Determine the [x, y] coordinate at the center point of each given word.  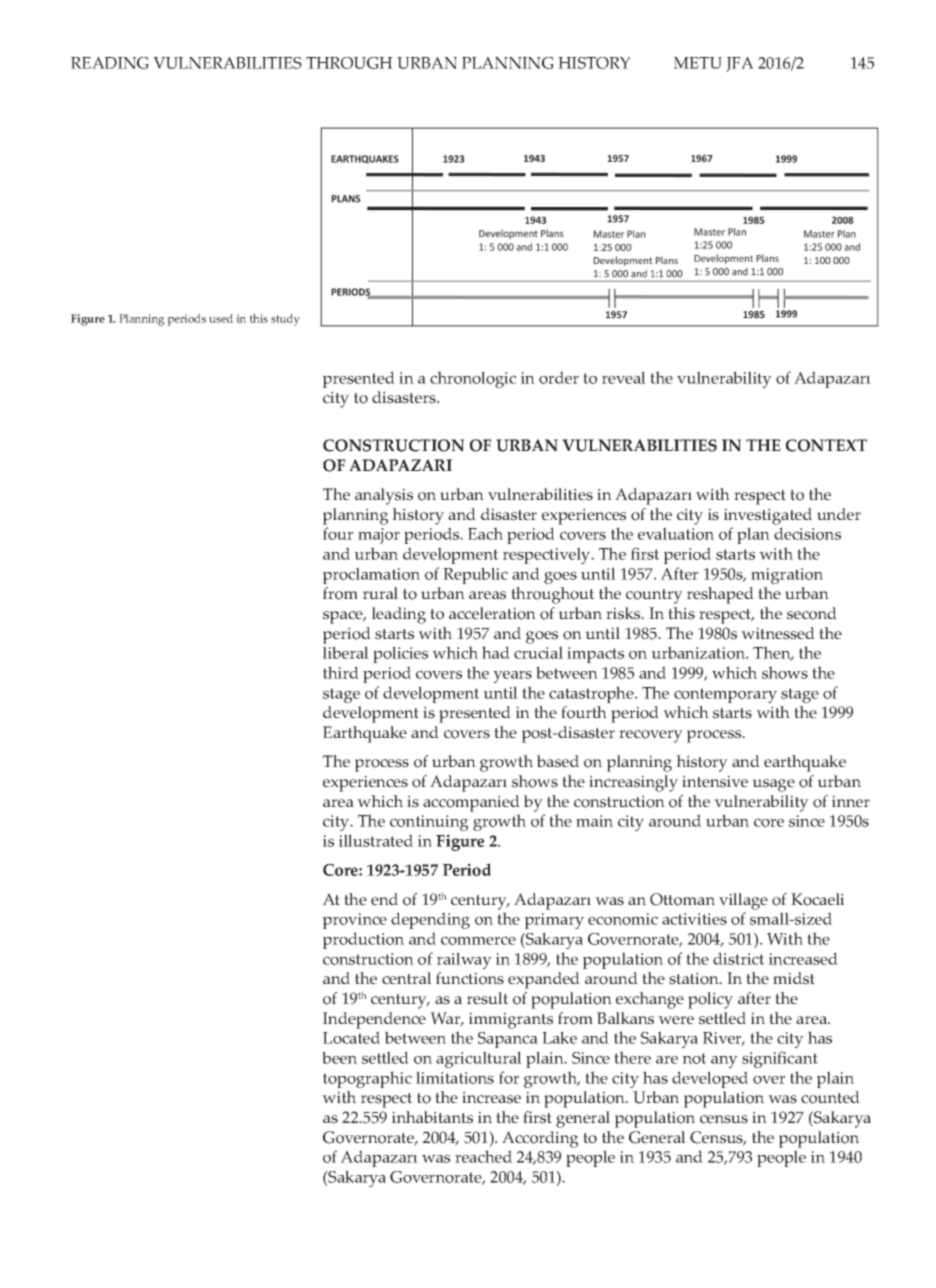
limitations [455, 1077]
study [285, 320]
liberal [346, 652]
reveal [624, 377]
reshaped [720, 595]
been [339, 1057]
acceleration [492, 613]
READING [110, 63]
